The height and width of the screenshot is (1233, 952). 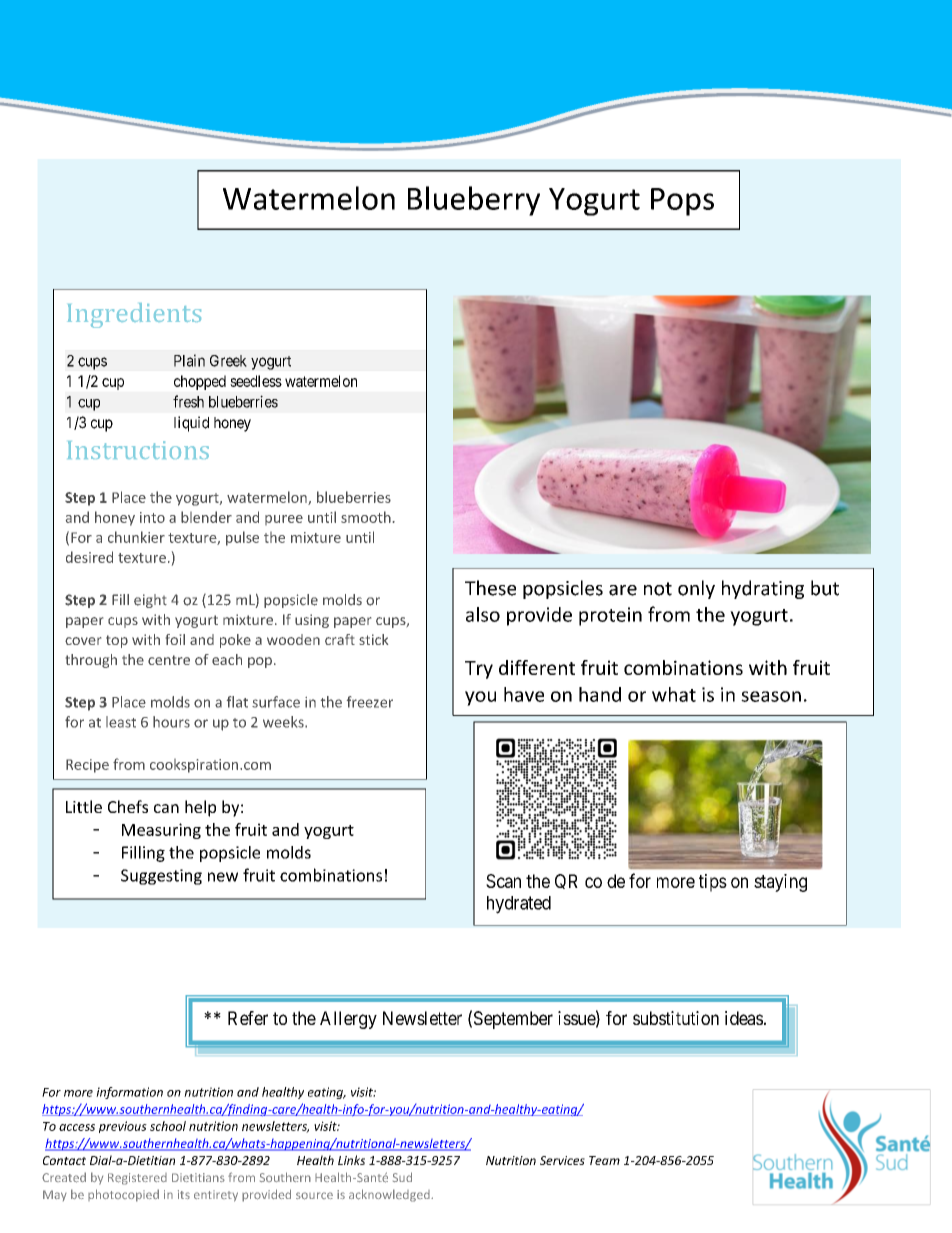 I want to click on liquid, so click(x=191, y=424).
